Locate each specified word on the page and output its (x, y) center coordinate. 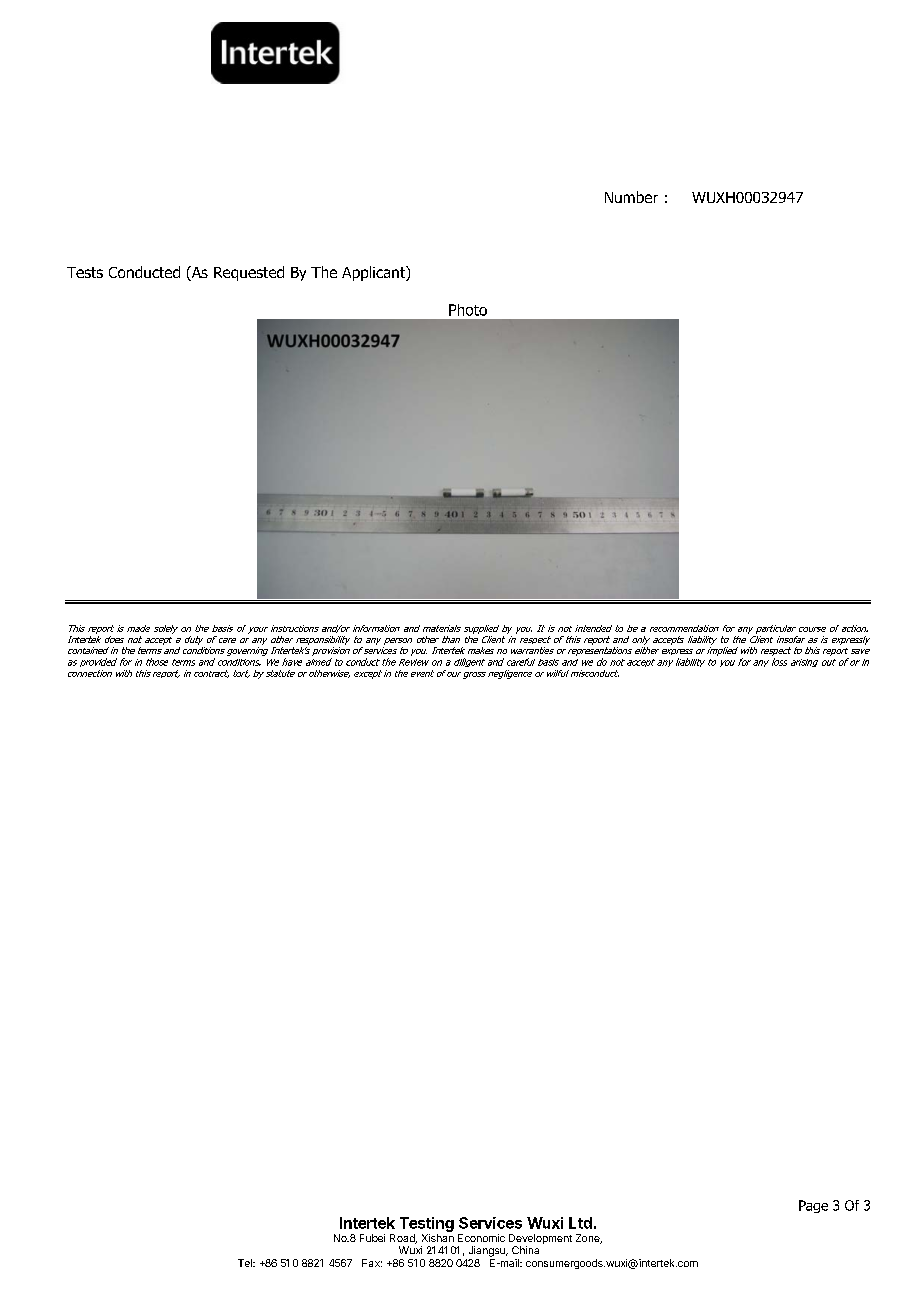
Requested (249, 273)
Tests (85, 272)
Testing (427, 1224)
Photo (468, 310)
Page (813, 1206)
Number (631, 197)
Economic (481, 1238)
